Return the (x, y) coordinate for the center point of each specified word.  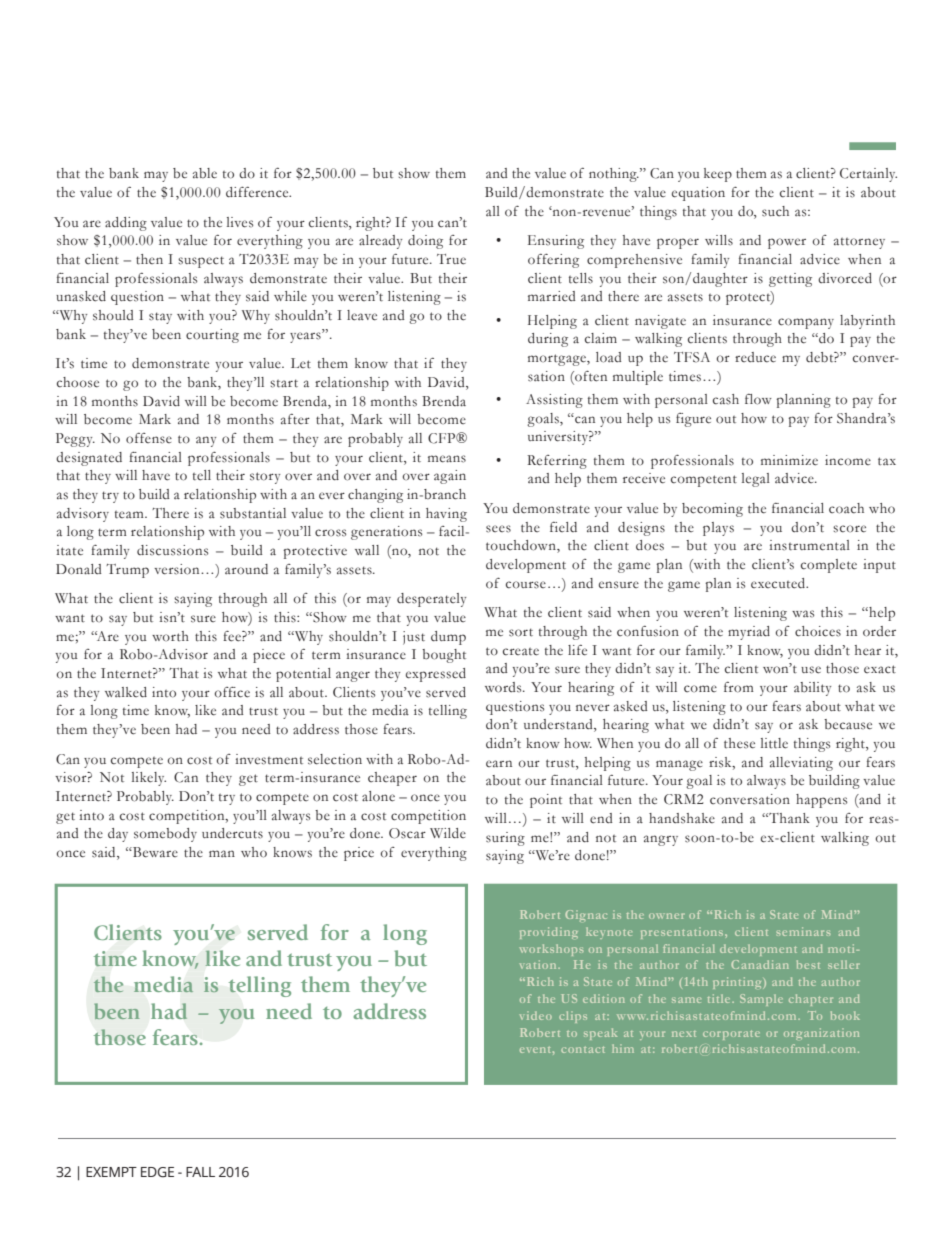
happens (821, 801)
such (775, 211)
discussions (172, 550)
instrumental (809, 545)
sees (498, 529)
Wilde (448, 833)
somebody (165, 835)
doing (425, 242)
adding (126, 224)
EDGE (157, 1172)
